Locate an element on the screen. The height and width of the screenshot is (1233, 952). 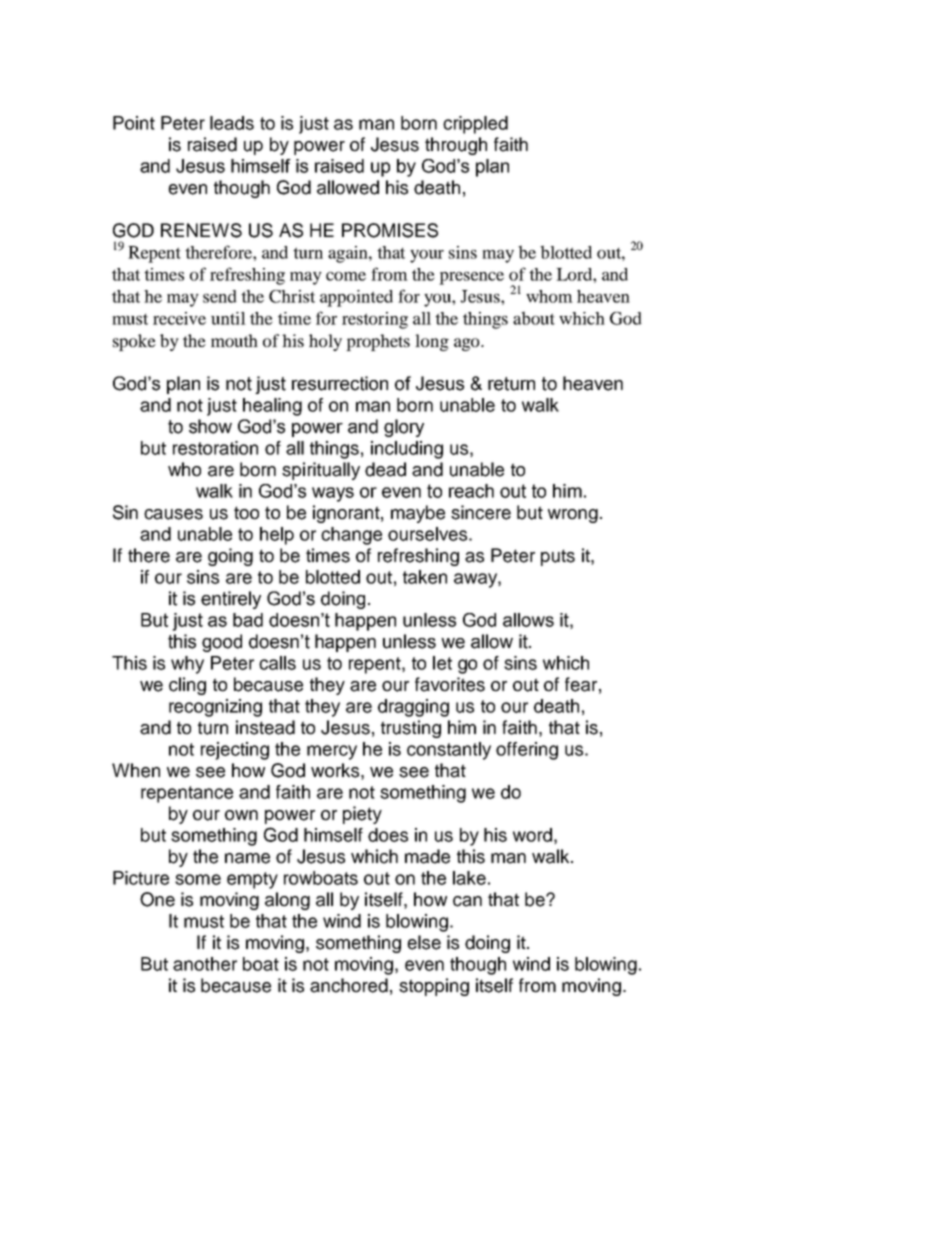
receive is located at coordinates (179, 318).
